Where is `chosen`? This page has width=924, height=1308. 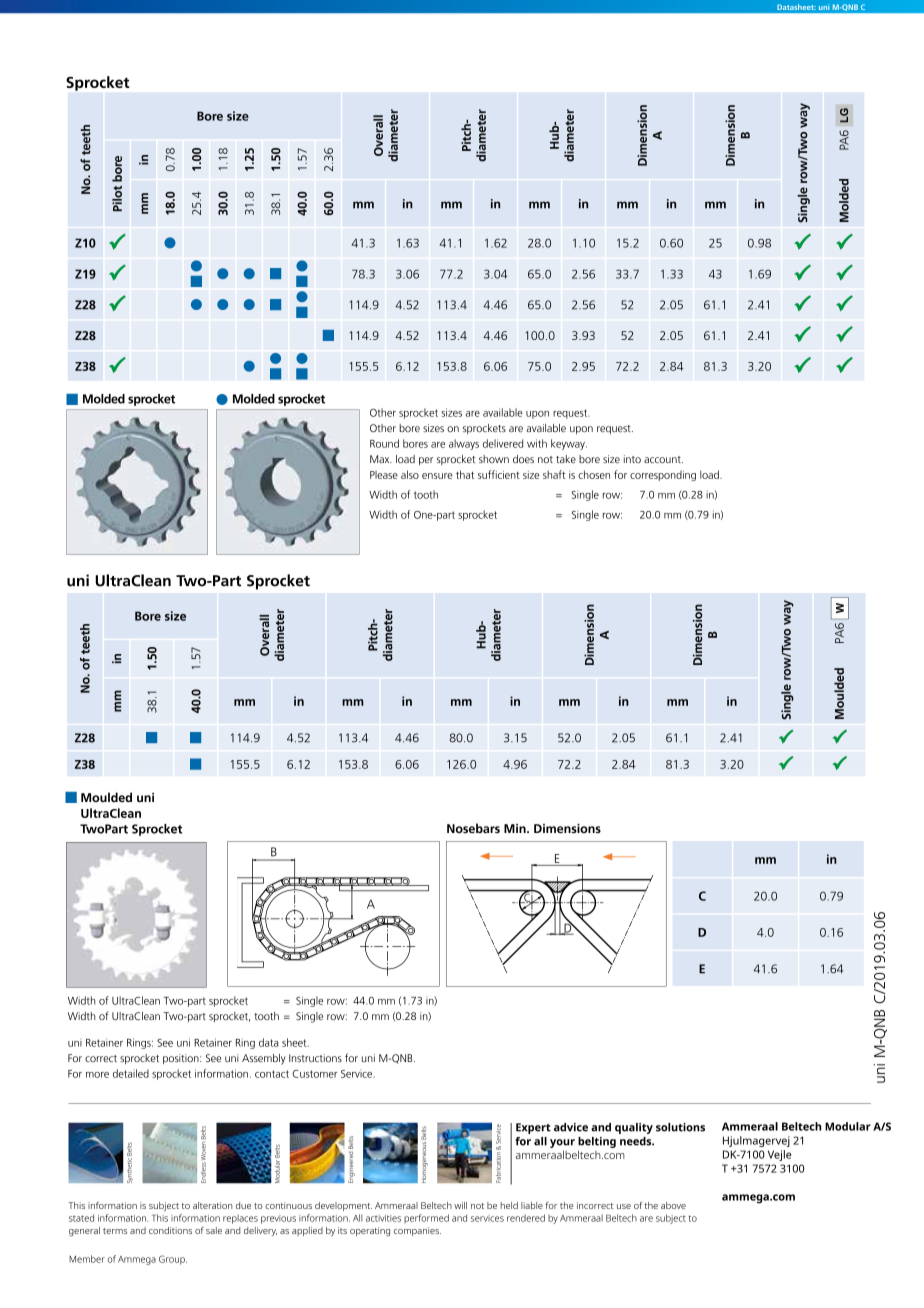 chosen is located at coordinates (594, 474).
